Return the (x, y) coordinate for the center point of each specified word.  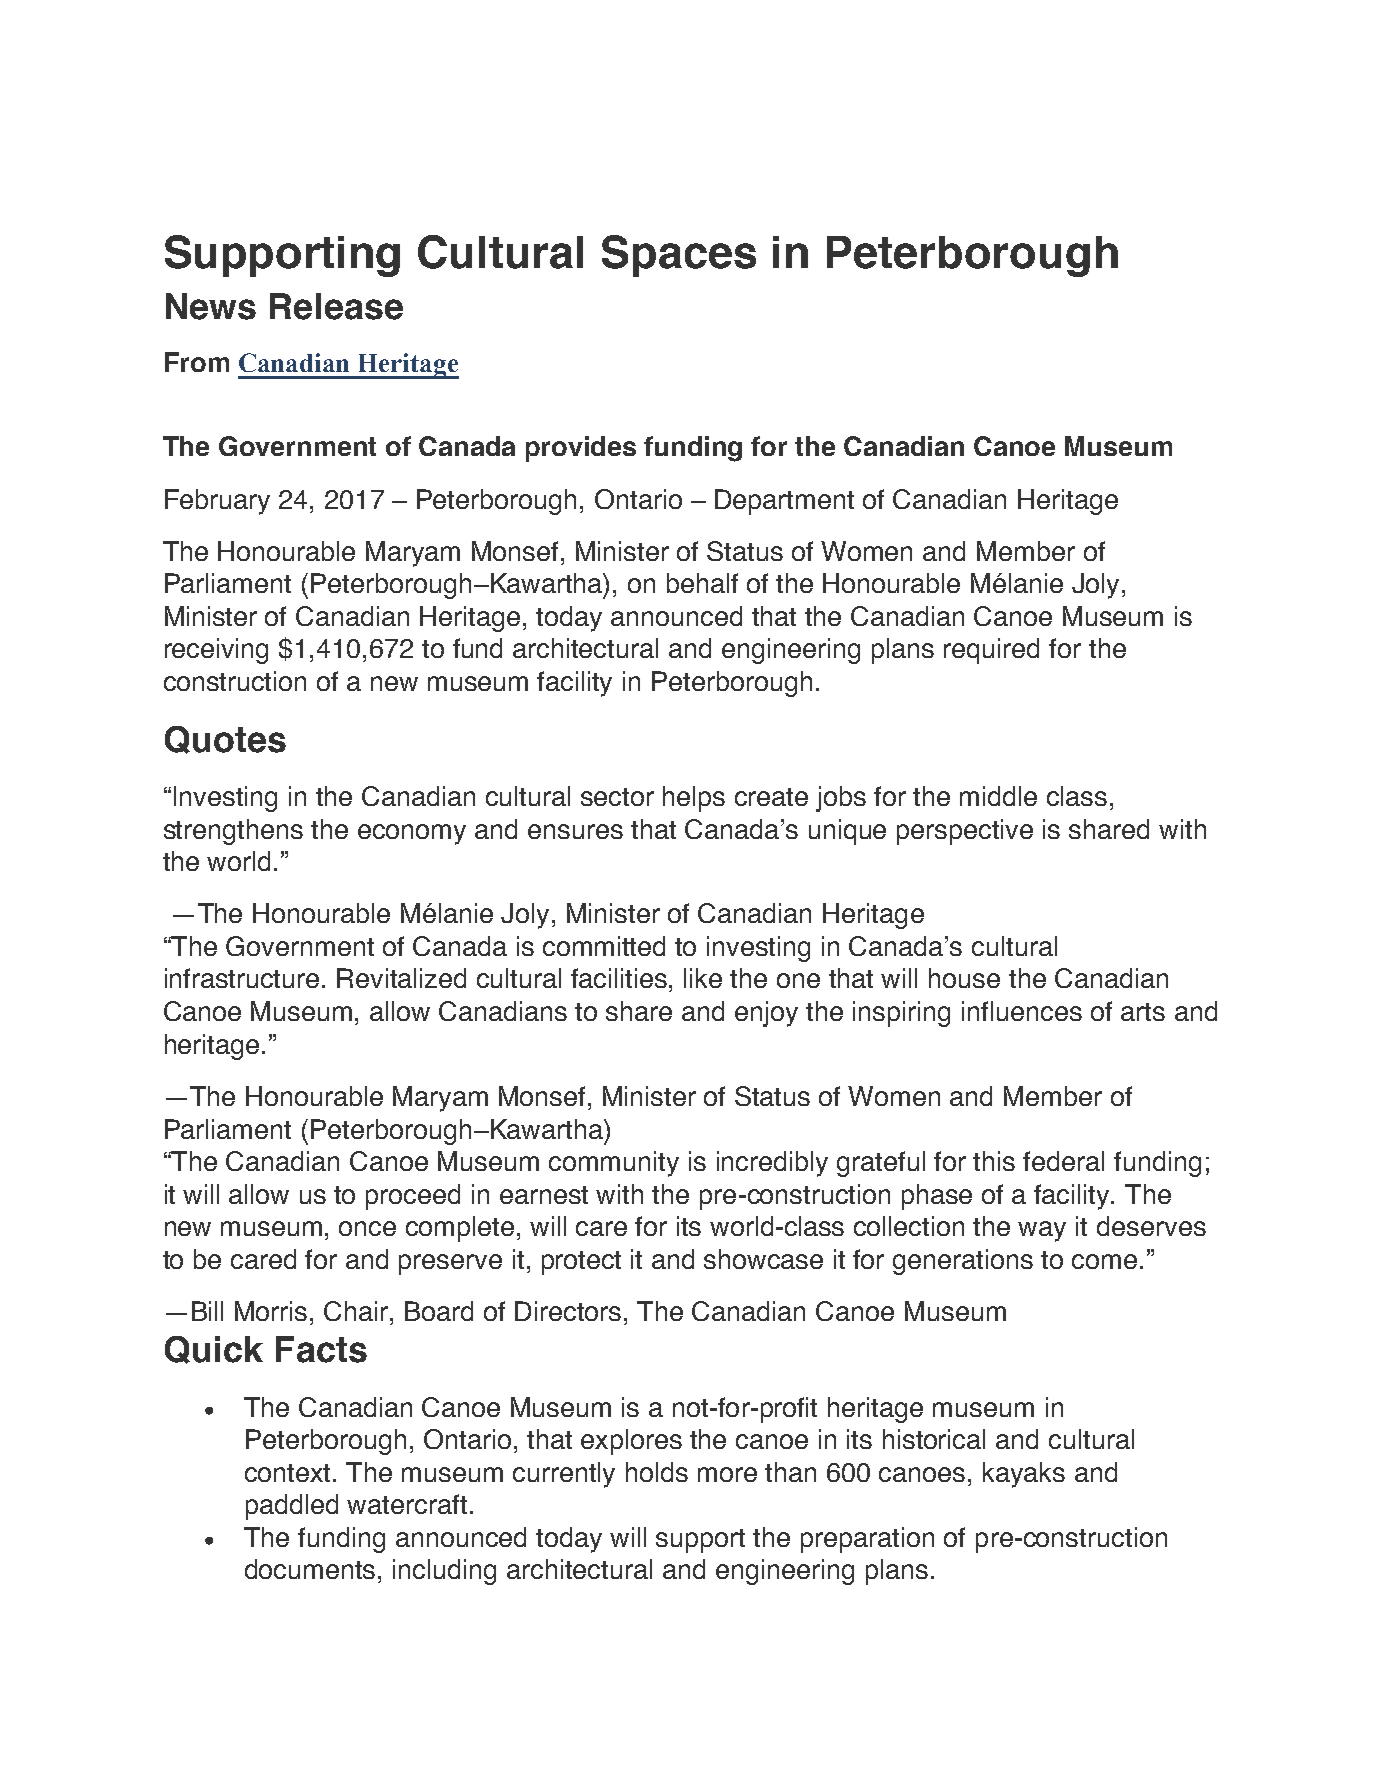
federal (1063, 1161)
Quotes (225, 740)
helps (694, 799)
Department (784, 502)
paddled (292, 1507)
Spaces (679, 256)
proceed (413, 1197)
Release (336, 306)
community (614, 1164)
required (991, 651)
